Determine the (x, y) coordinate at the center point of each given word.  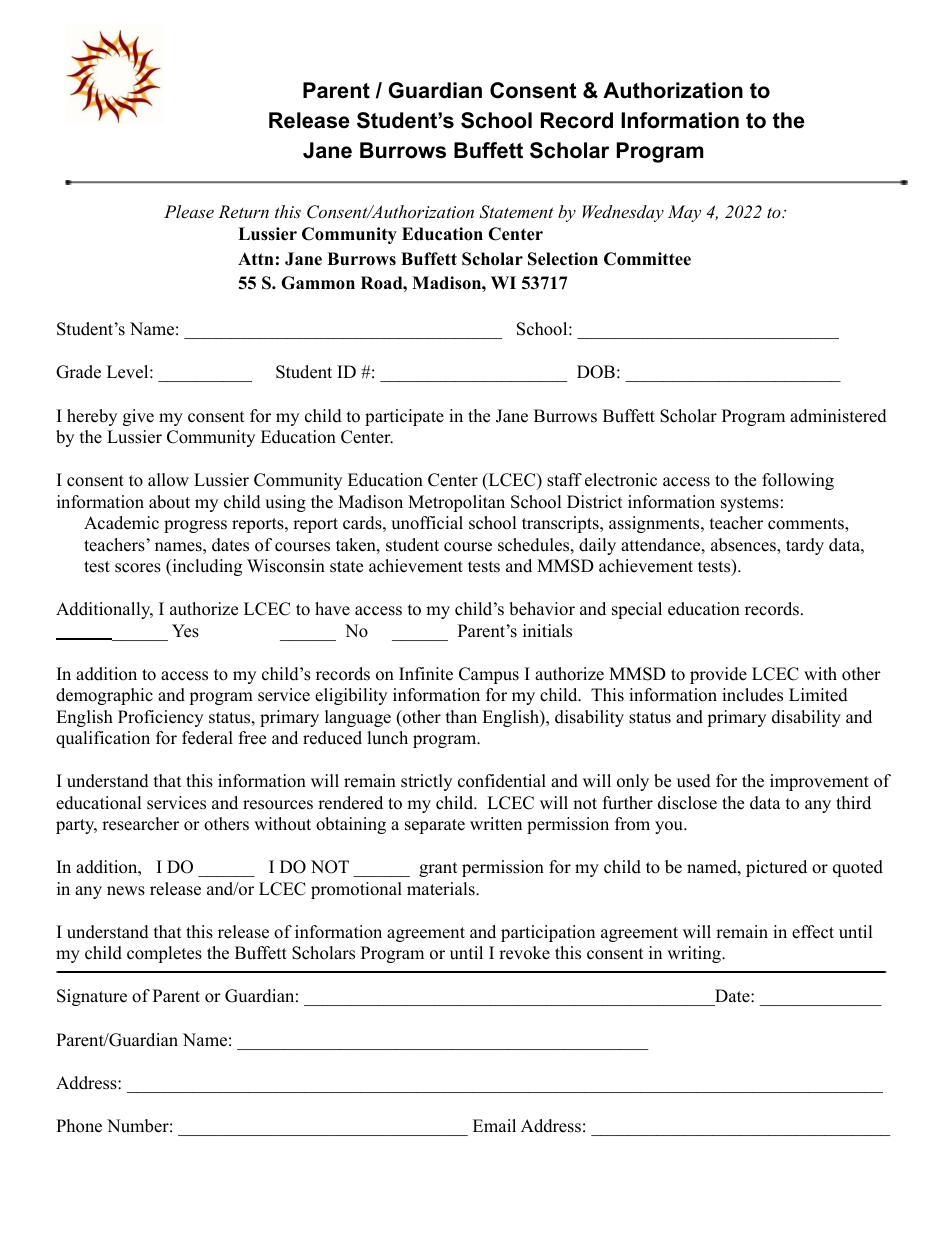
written (496, 824)
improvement (819, 782)
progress (195, 526)
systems (750, 504)
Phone (79, 1126)
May (684, 213)
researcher (140, 824)
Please (189, 211)
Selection (563, 259)
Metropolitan (456, 503)
